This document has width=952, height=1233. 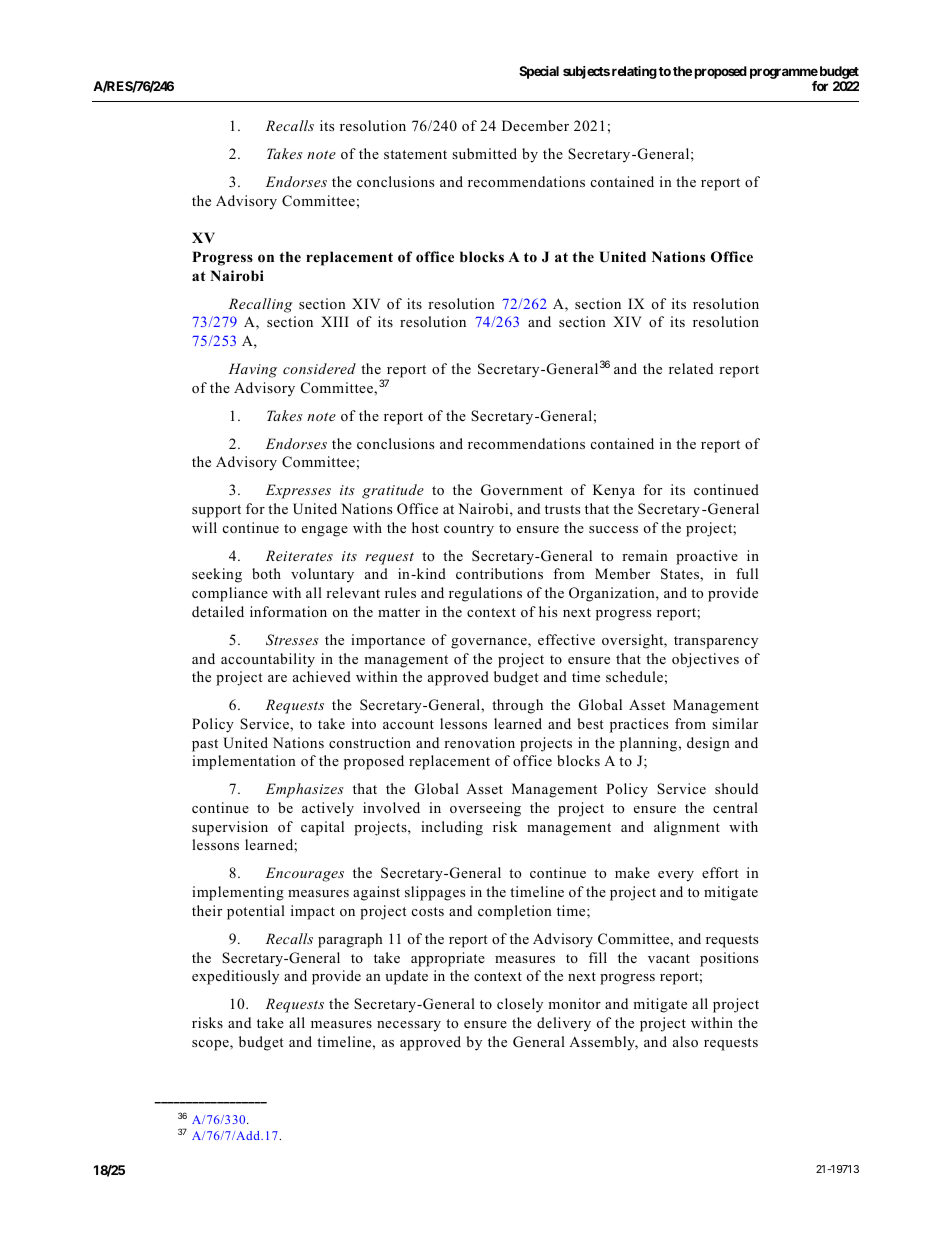 What do you see at coordinates (292, 640) in the document?
I see `Stresses` at bounding box center [292, 640].
